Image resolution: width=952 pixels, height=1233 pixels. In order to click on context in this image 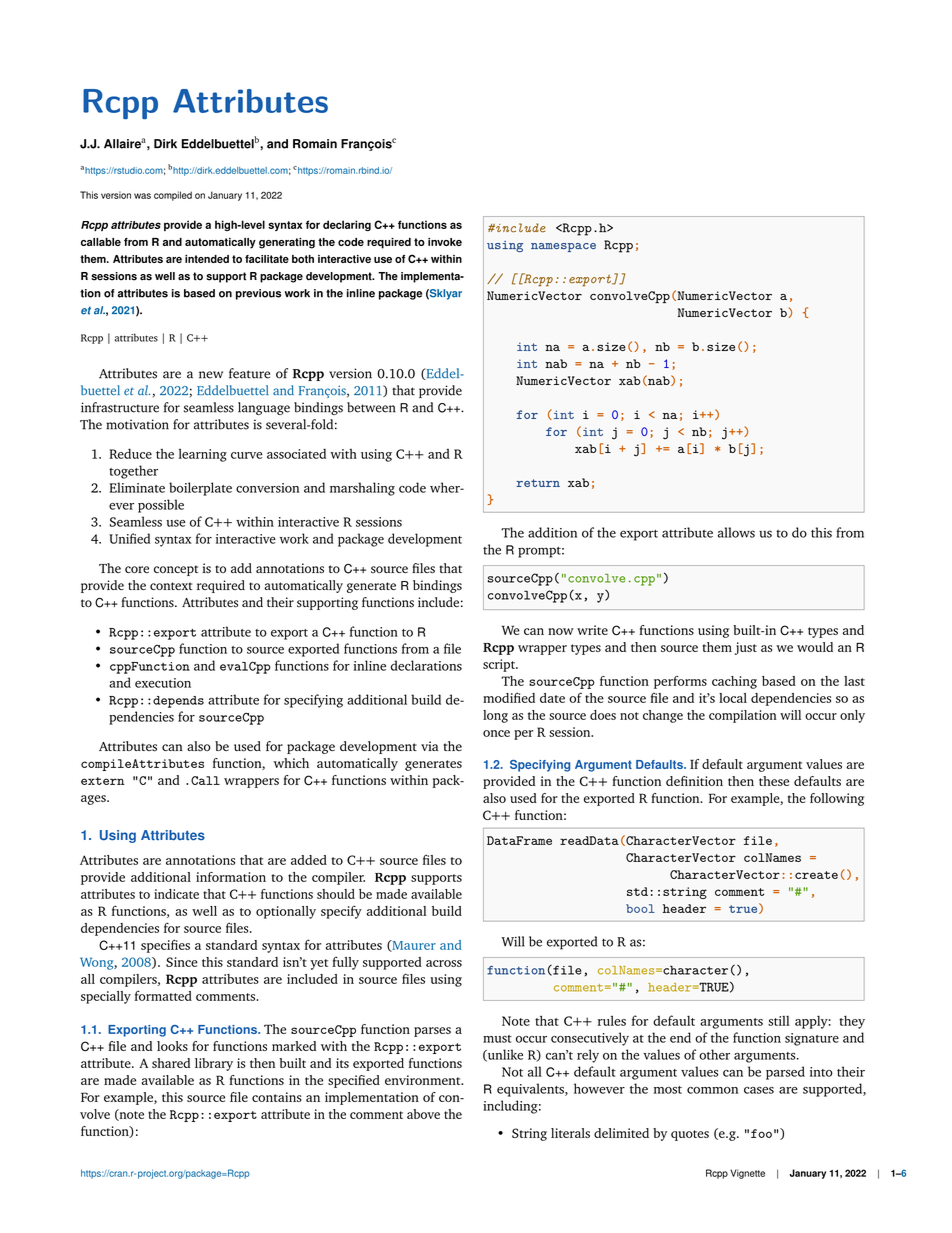, I will do `click(171, 586)`.
